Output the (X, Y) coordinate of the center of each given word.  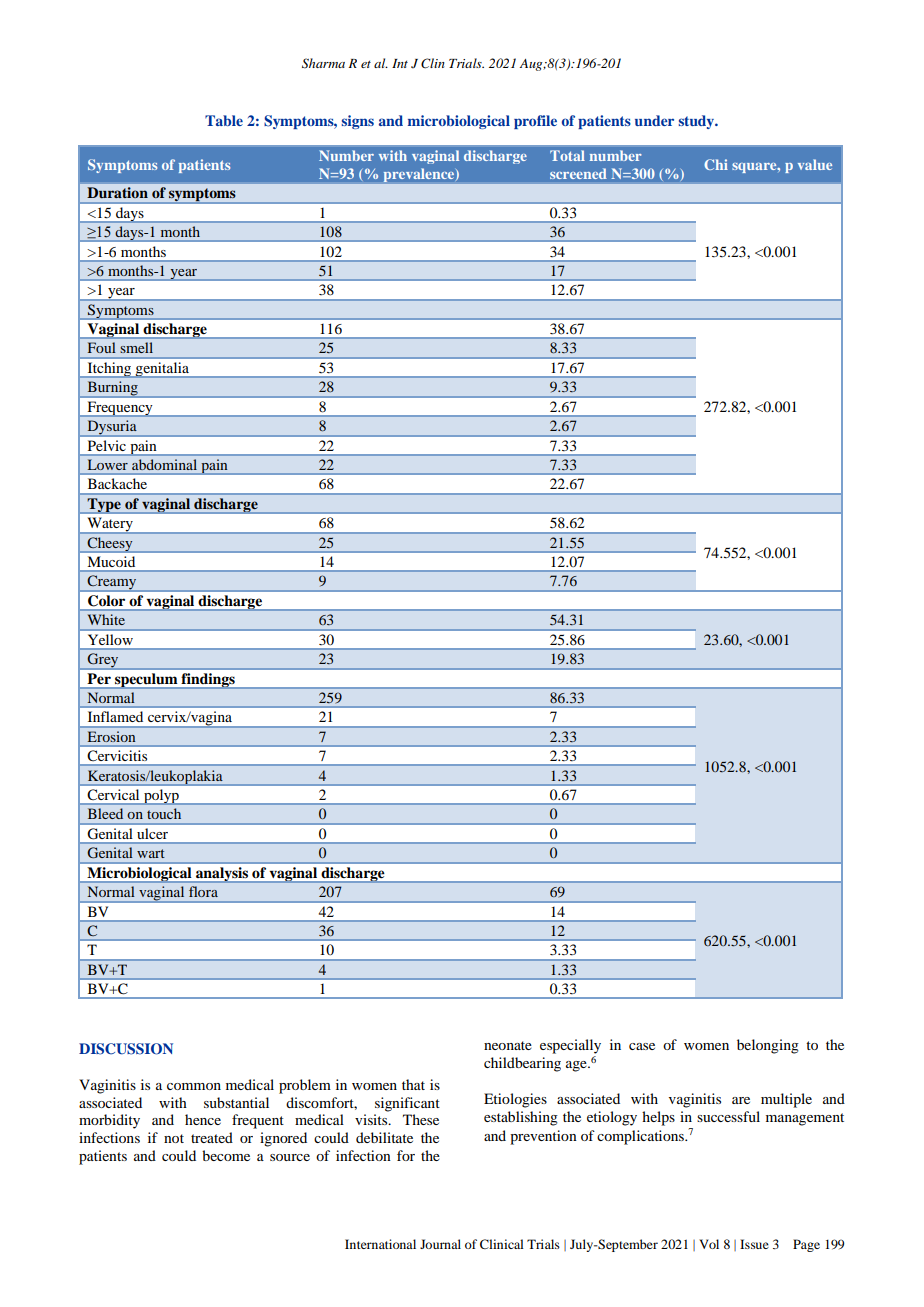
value (815, 164)
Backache (117, 483)
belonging (768, 1046)
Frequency (120, 409)
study (697, 122)
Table (224, 120)
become (226, 1155)
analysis (222, 875)
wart (151, 853)
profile (535, 122)
